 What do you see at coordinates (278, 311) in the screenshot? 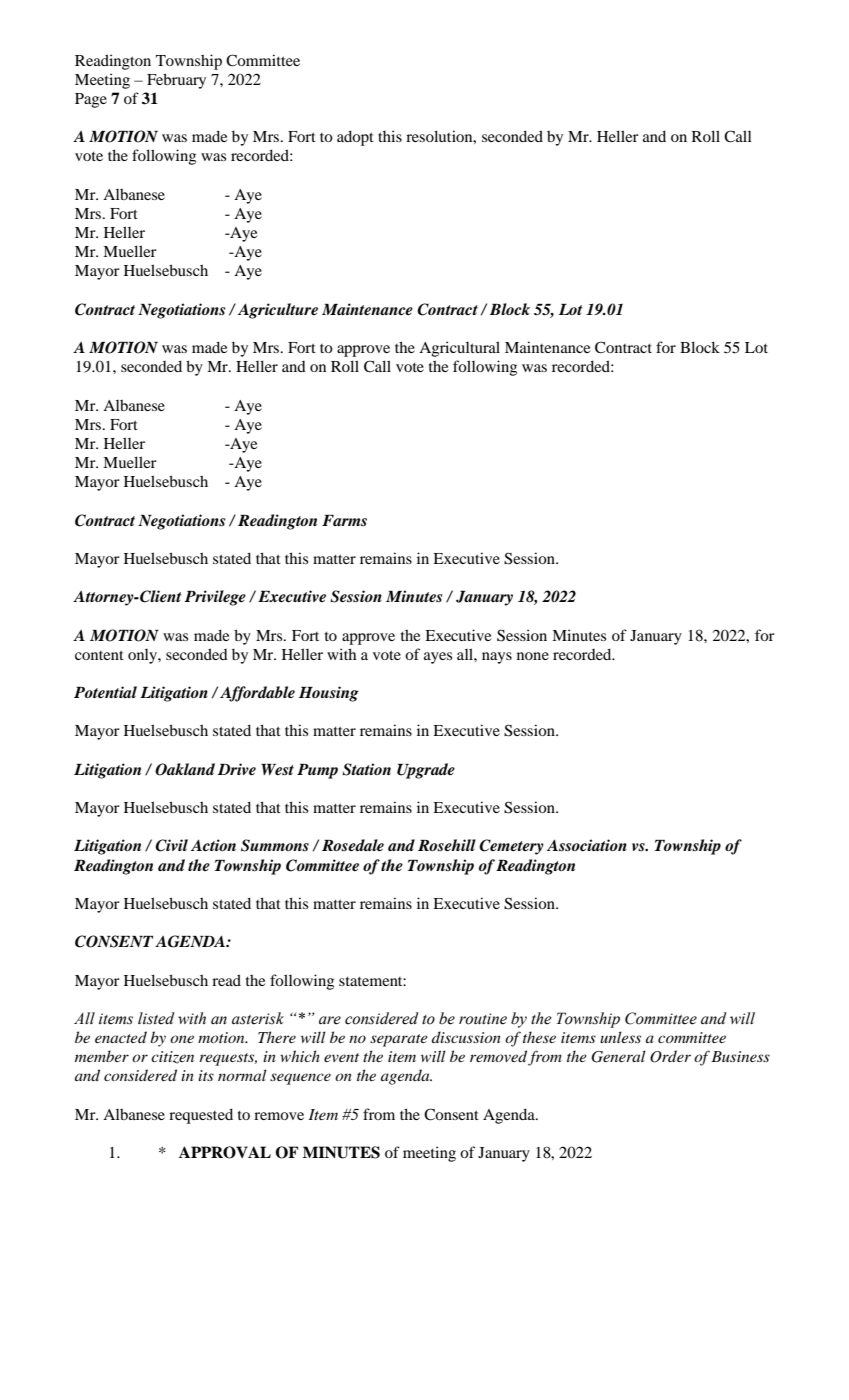
I see `Agriculture` at bounding box center [278, 311].
